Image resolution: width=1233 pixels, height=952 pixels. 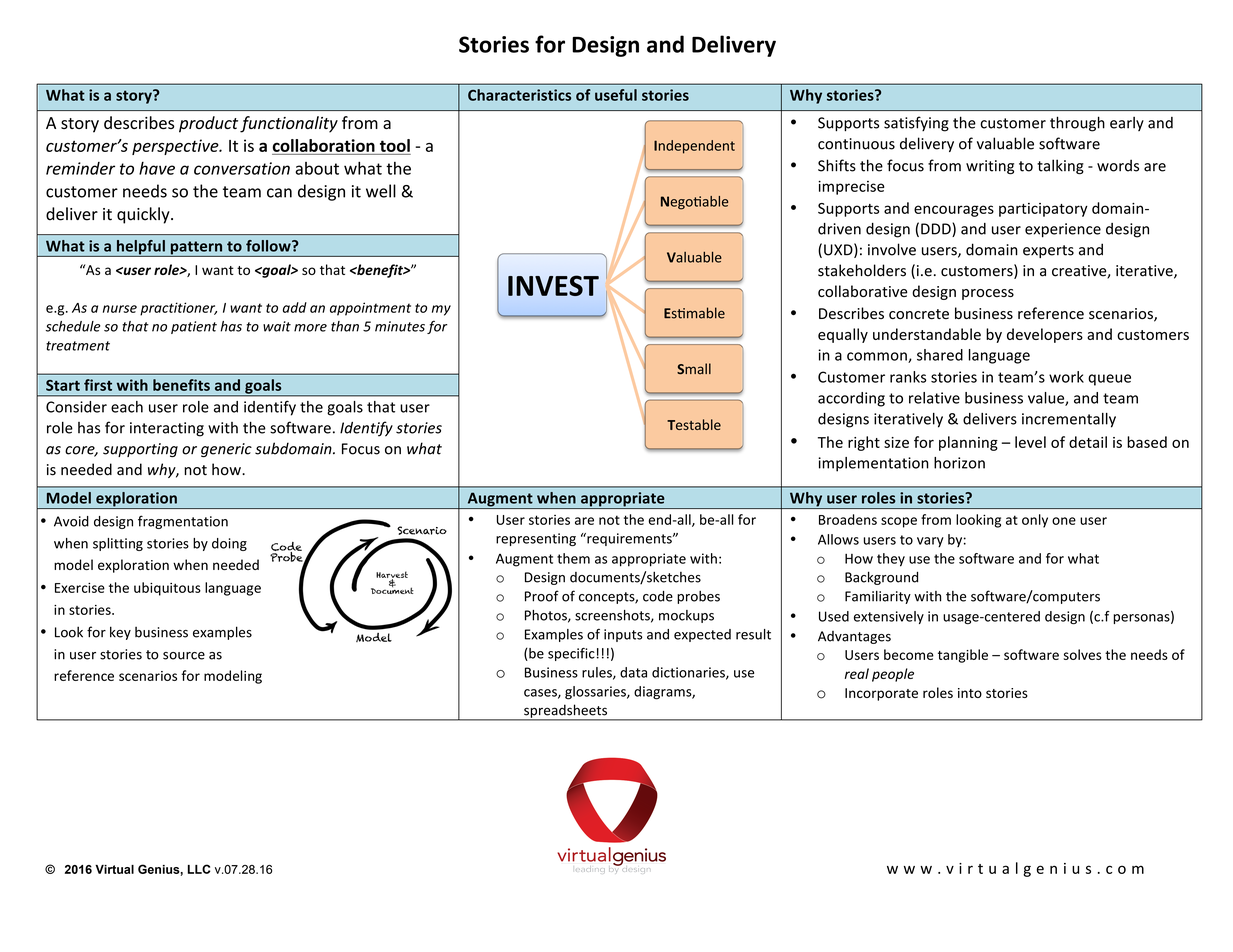 What do you see at coordinates (1077, 124) in the image?
I see `through` at bounding box center [1077, 124].
